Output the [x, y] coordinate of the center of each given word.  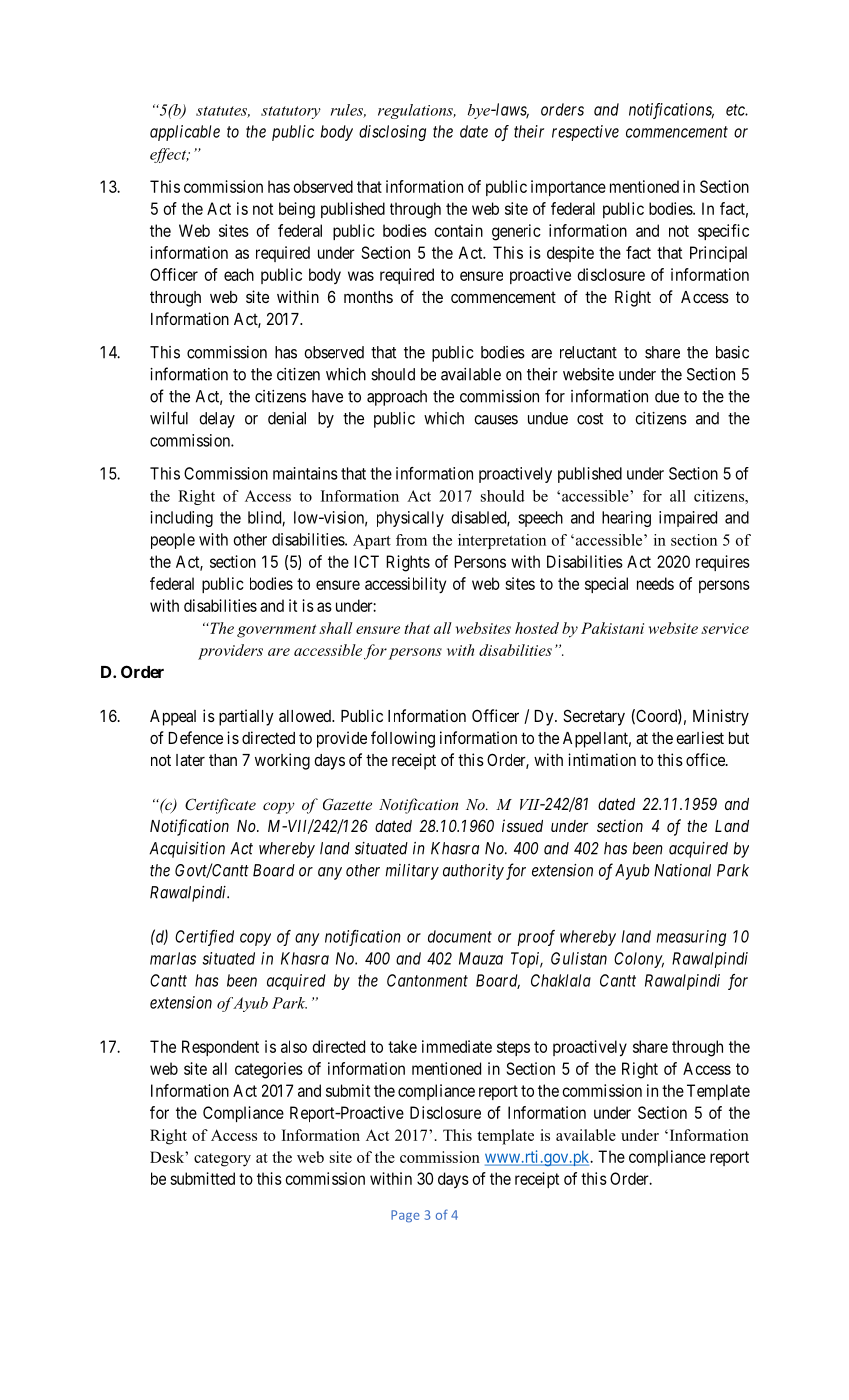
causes [496, 420]
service [725, 628]
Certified [204, 938]
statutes [223, 112]
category [222, 1160]
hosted [537, 628]
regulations [416, 111]
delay [217, 420]
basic [732, 352]
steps [513, 1048]
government [276, 631]
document [460, 936]
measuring [691, 938]
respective [585, 133]
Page [405, 1216]
